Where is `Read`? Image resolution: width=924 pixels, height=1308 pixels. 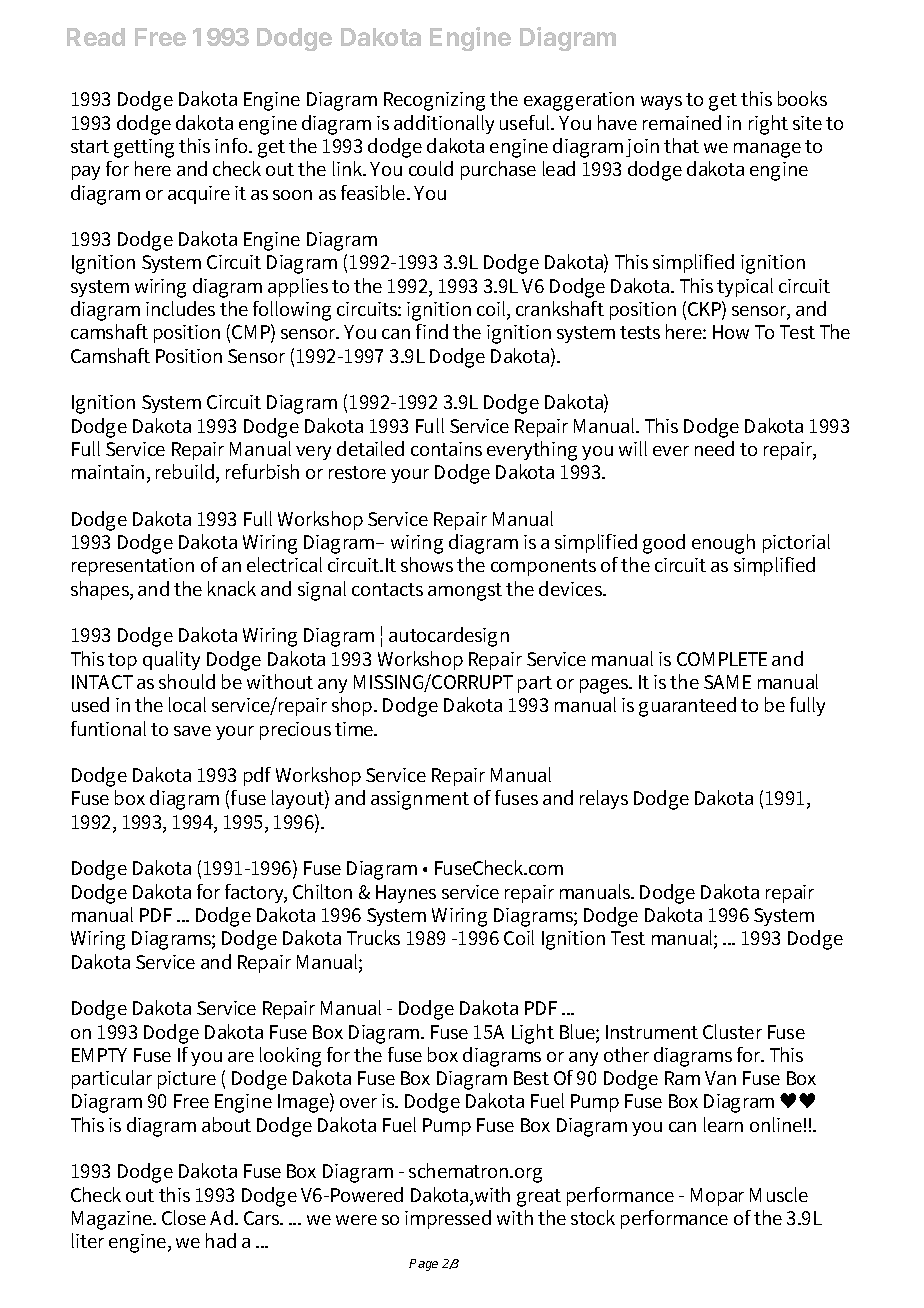
Read is located at coordinates (96, 37).
